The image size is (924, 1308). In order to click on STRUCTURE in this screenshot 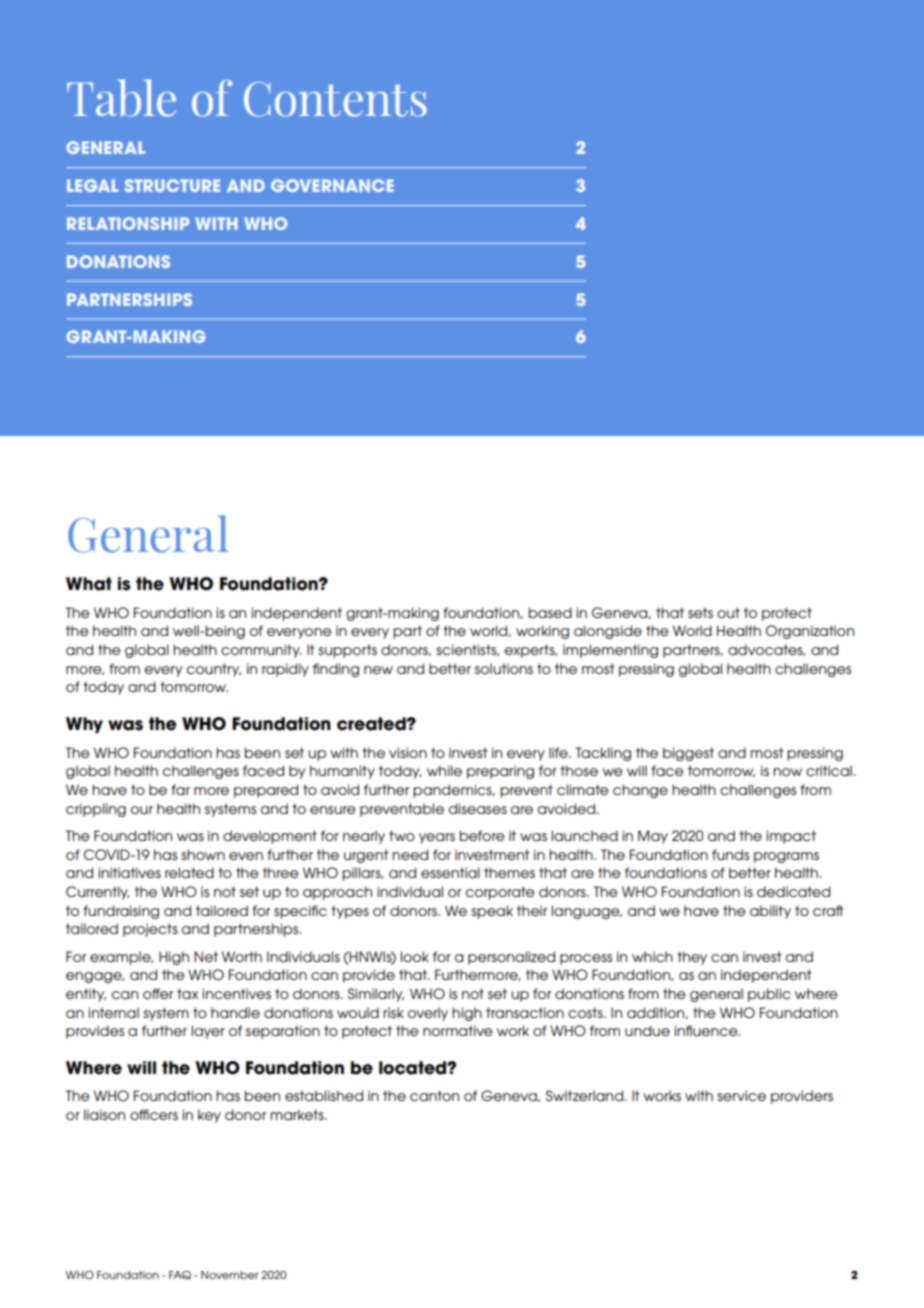, I will do `click(172, 185)`.
